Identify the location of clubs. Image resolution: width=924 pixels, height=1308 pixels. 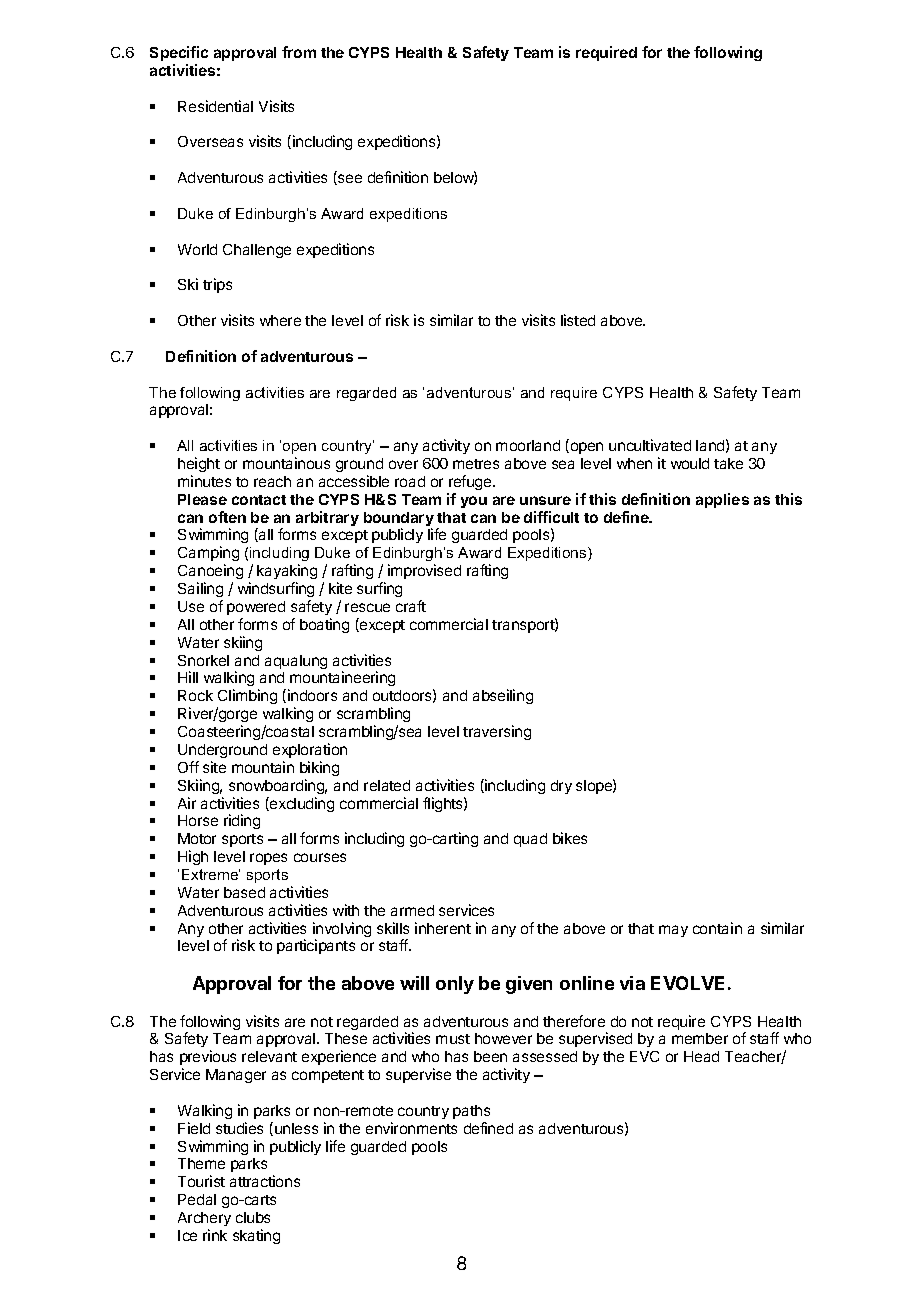
(253, 1217).
